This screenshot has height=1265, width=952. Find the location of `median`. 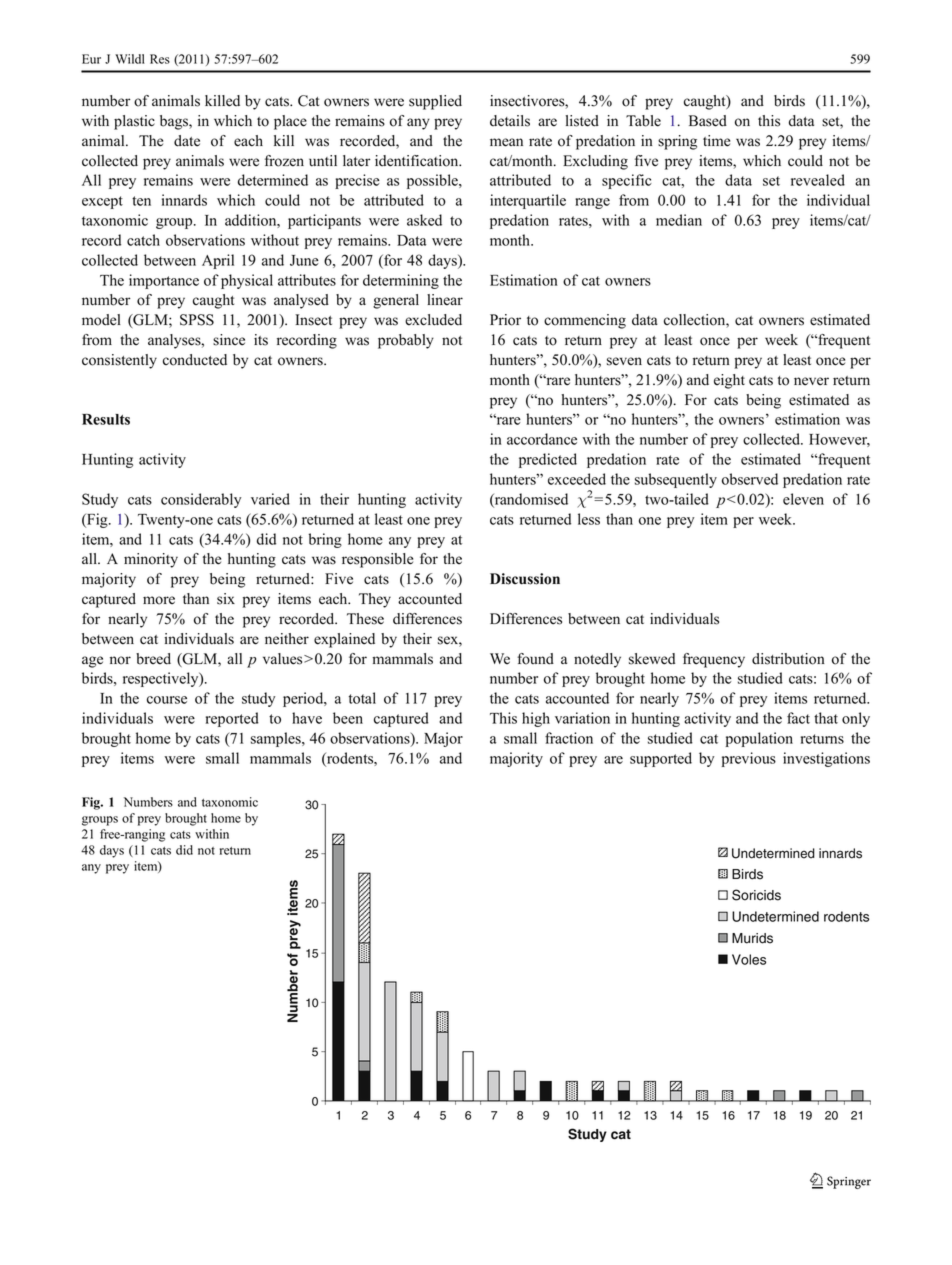

median is located at coordinates (679, 220).
